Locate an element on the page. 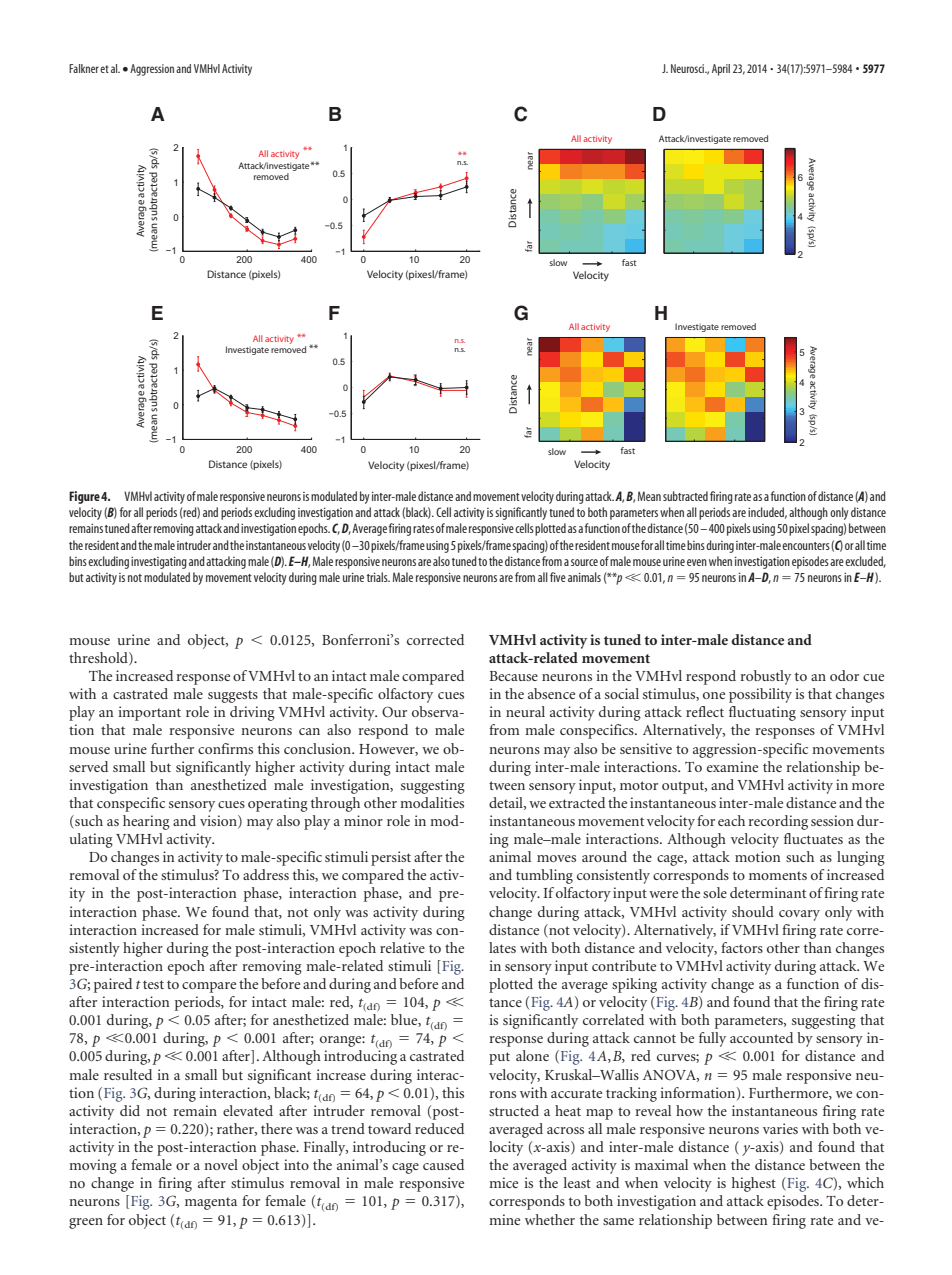  magenta is located at coordinates (211, 1203).
